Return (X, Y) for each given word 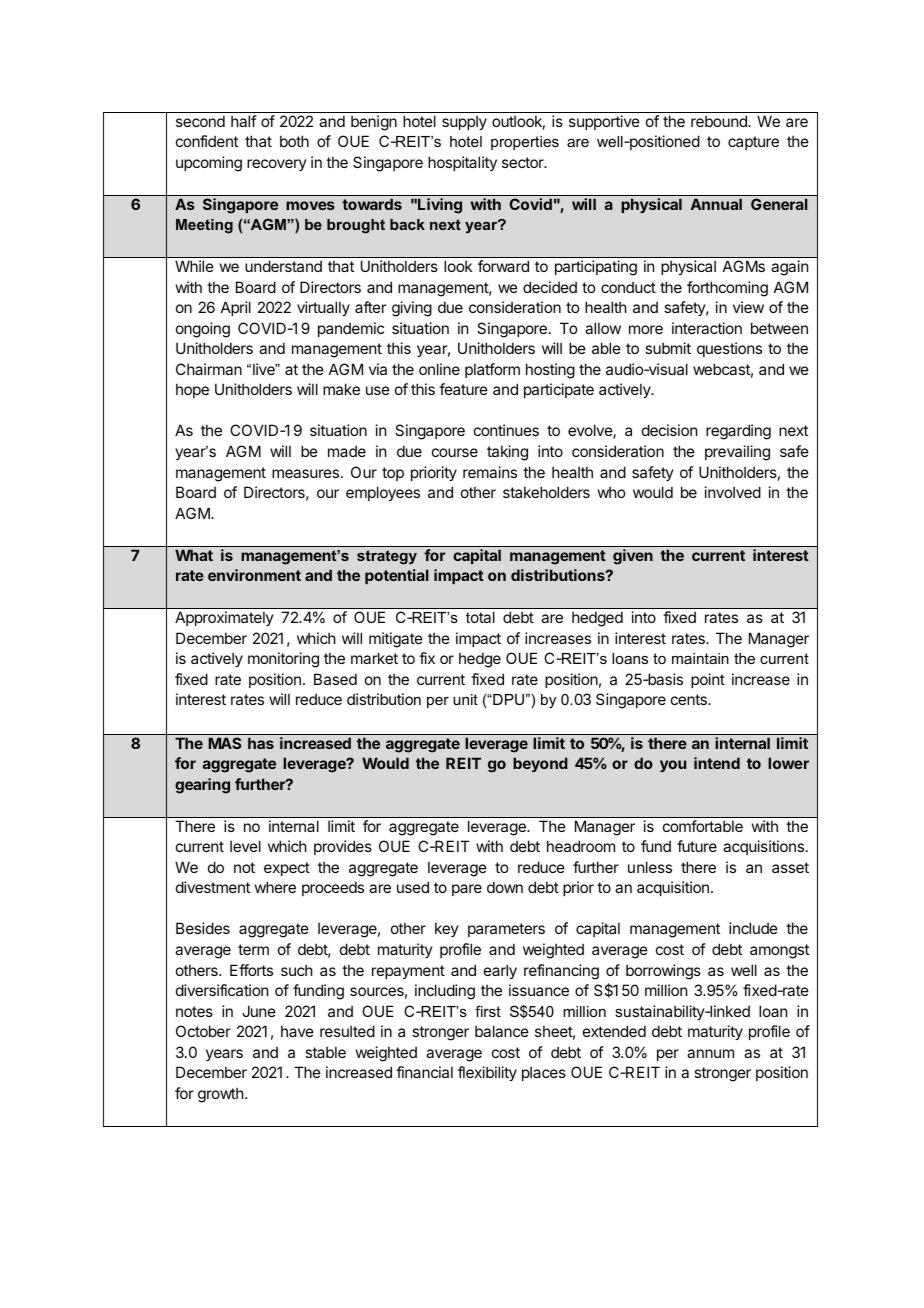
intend (717, 763)
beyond (540, 764)
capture (753, 143)
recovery (277, 165)
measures (305, 473)
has (261, 743)
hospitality (462, 163)
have (297, 1031)
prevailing (737, 453)
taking (507, 453)
